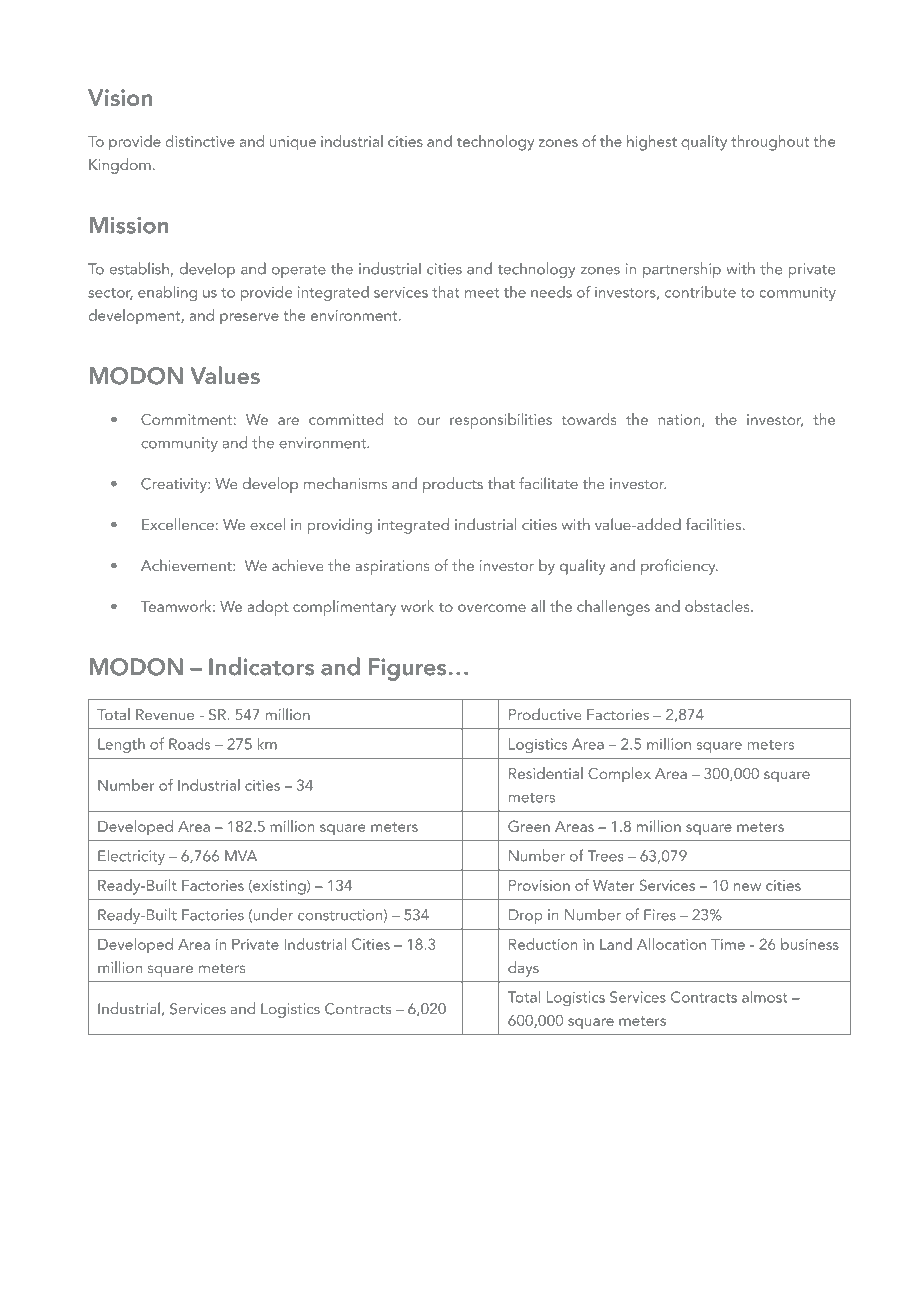  I want to click on throughout, so click(770, 143).
